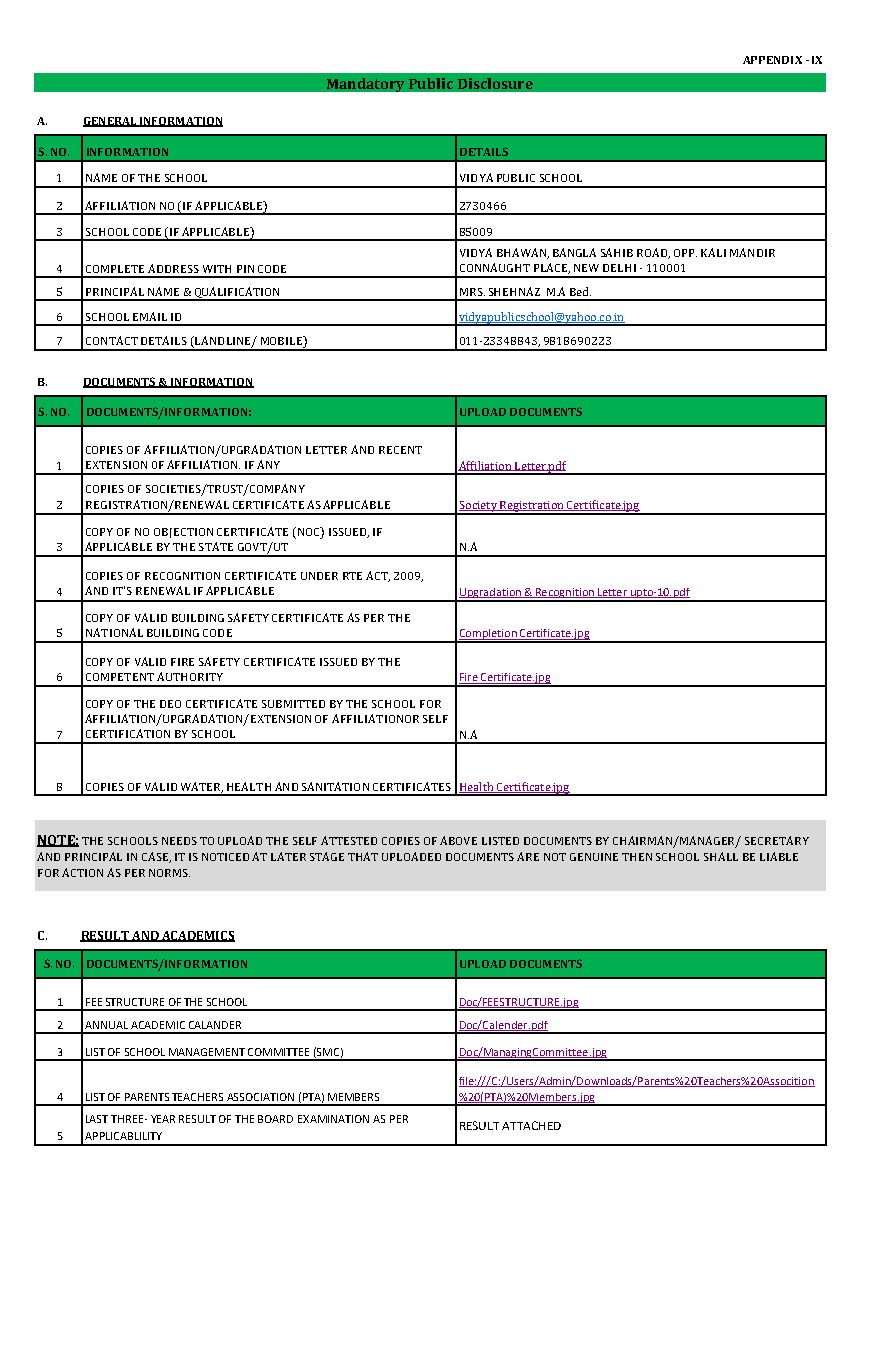  What do you see at coordinates (333, 1119) in the page?
I see `EXAMINATION` at bounding box center [333, 1119].
